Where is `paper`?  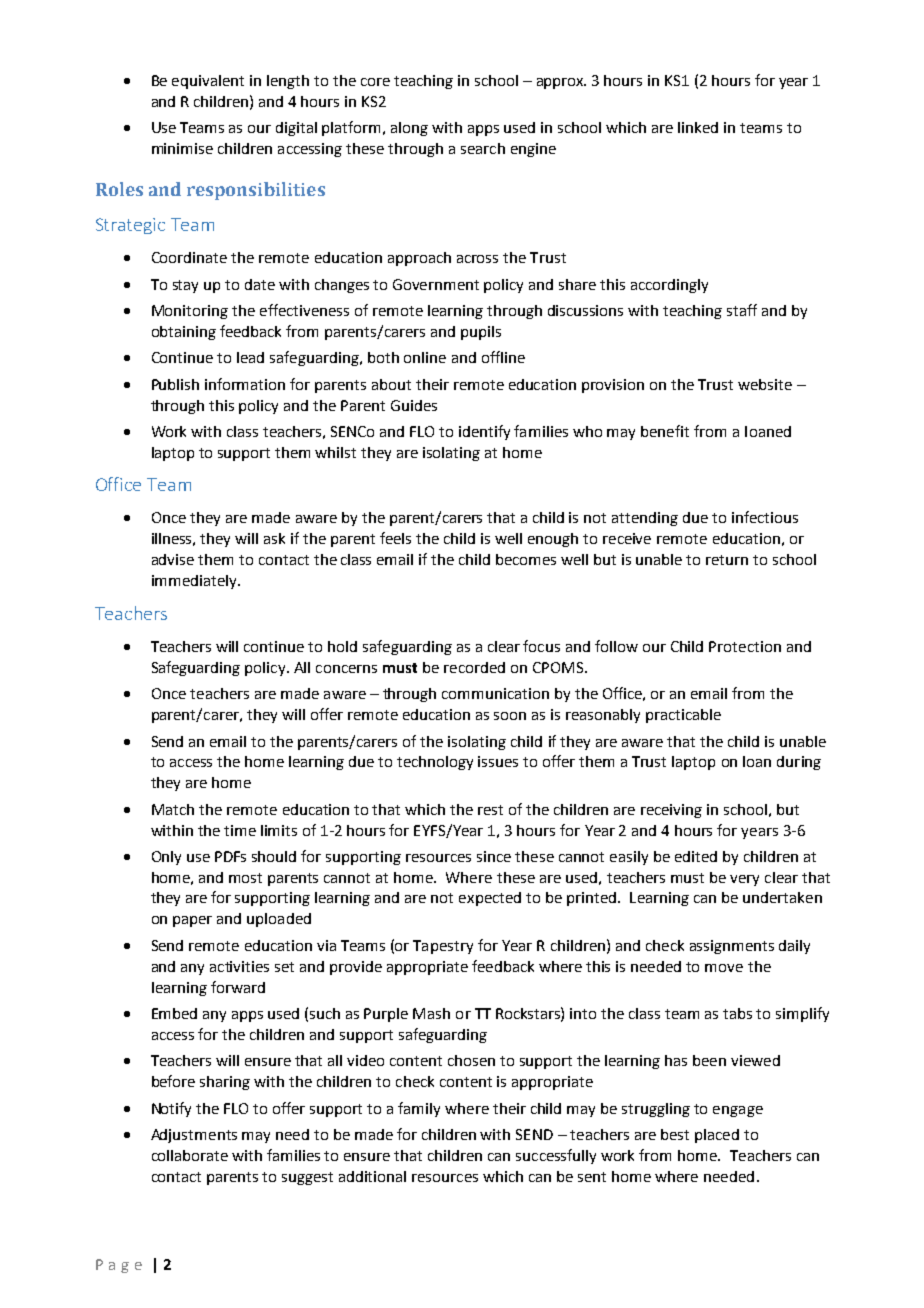 paper is located at coordinates (192, 921).
